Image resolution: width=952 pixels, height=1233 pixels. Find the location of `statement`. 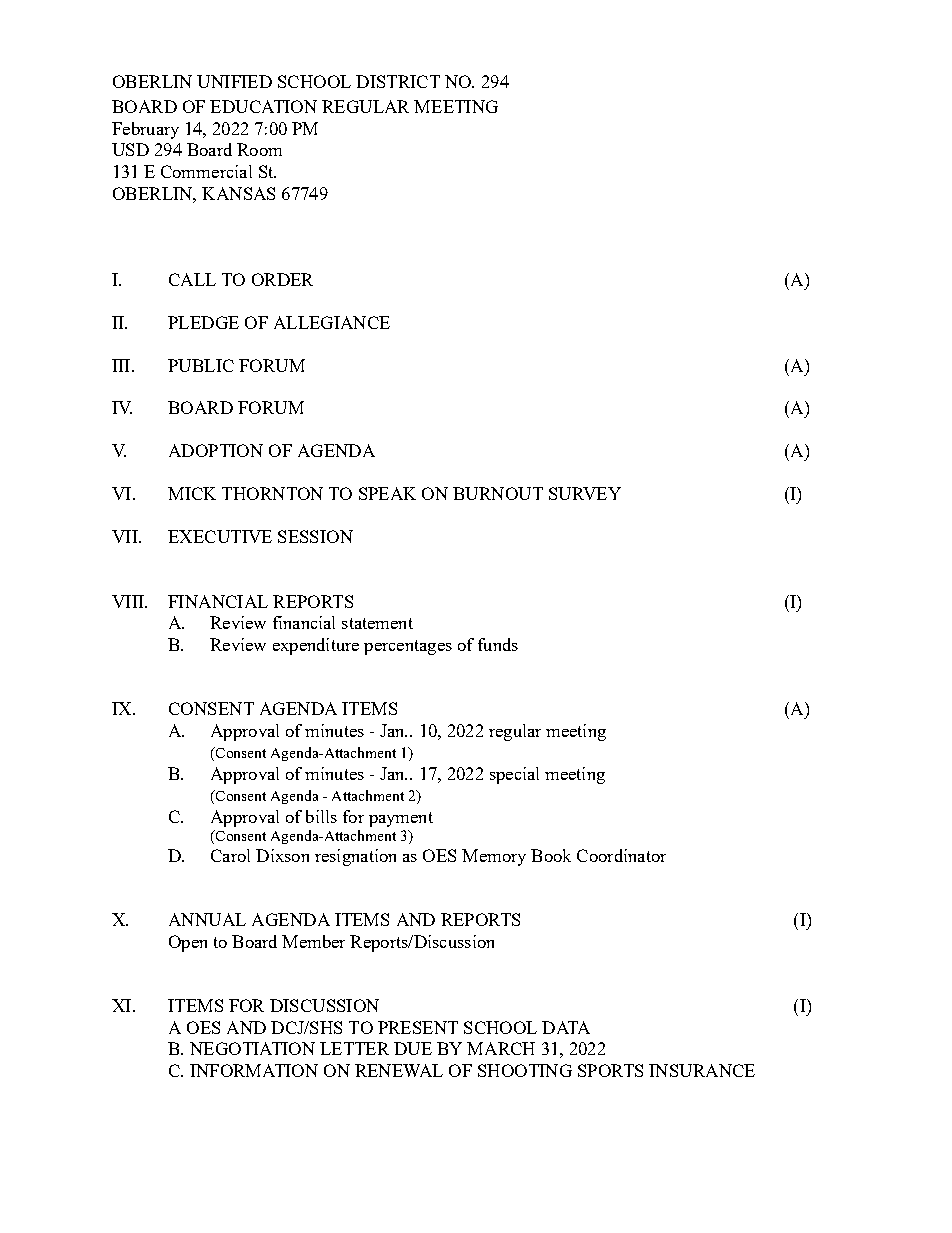

statement is located at coordinates (377, 623).
